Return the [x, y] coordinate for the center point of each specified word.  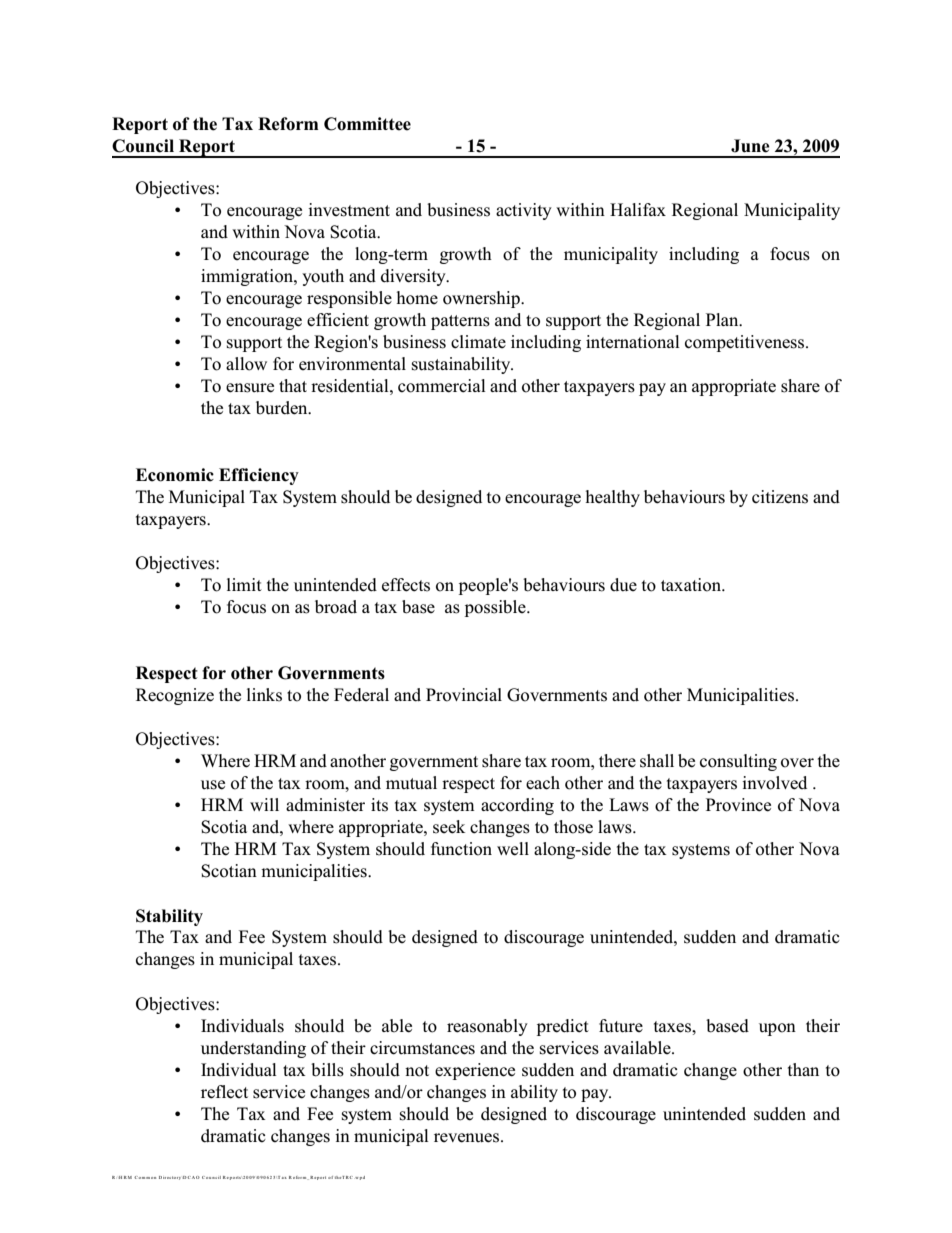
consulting [738, 762]
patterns [460, 322]
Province [738, 805]
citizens [780, 497]
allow [246, 364]
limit [244, 584]
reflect [224, 1092]
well [513, 849]
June [750, 146]
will [264, 804]
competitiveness [746, 343]
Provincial [464, 695]
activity [524, 211]
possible [496, 608]
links [264, 695]
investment [349, 210]
